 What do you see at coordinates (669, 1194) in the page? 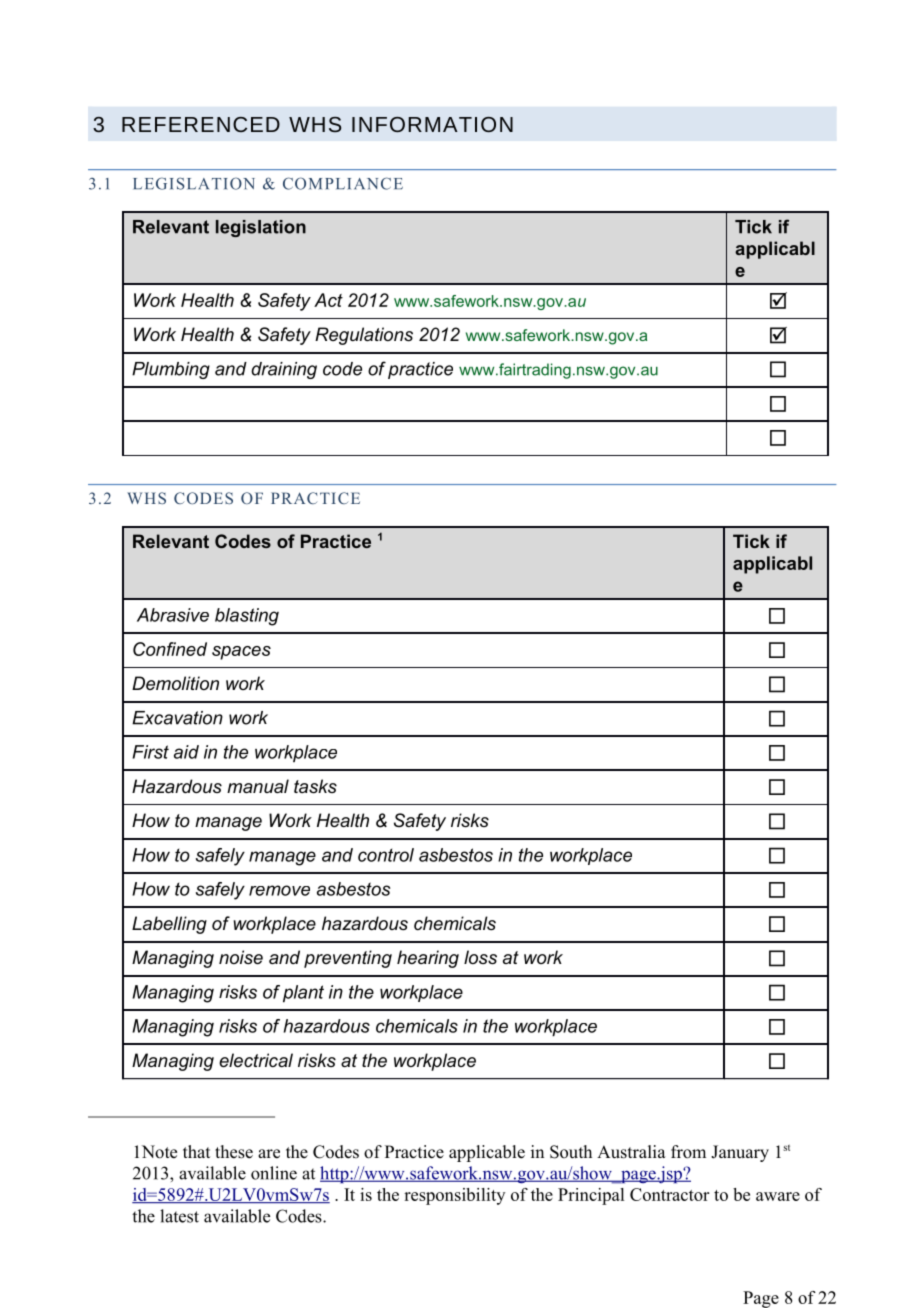
I see `Contractor` at bounding box center [669, 1194].
